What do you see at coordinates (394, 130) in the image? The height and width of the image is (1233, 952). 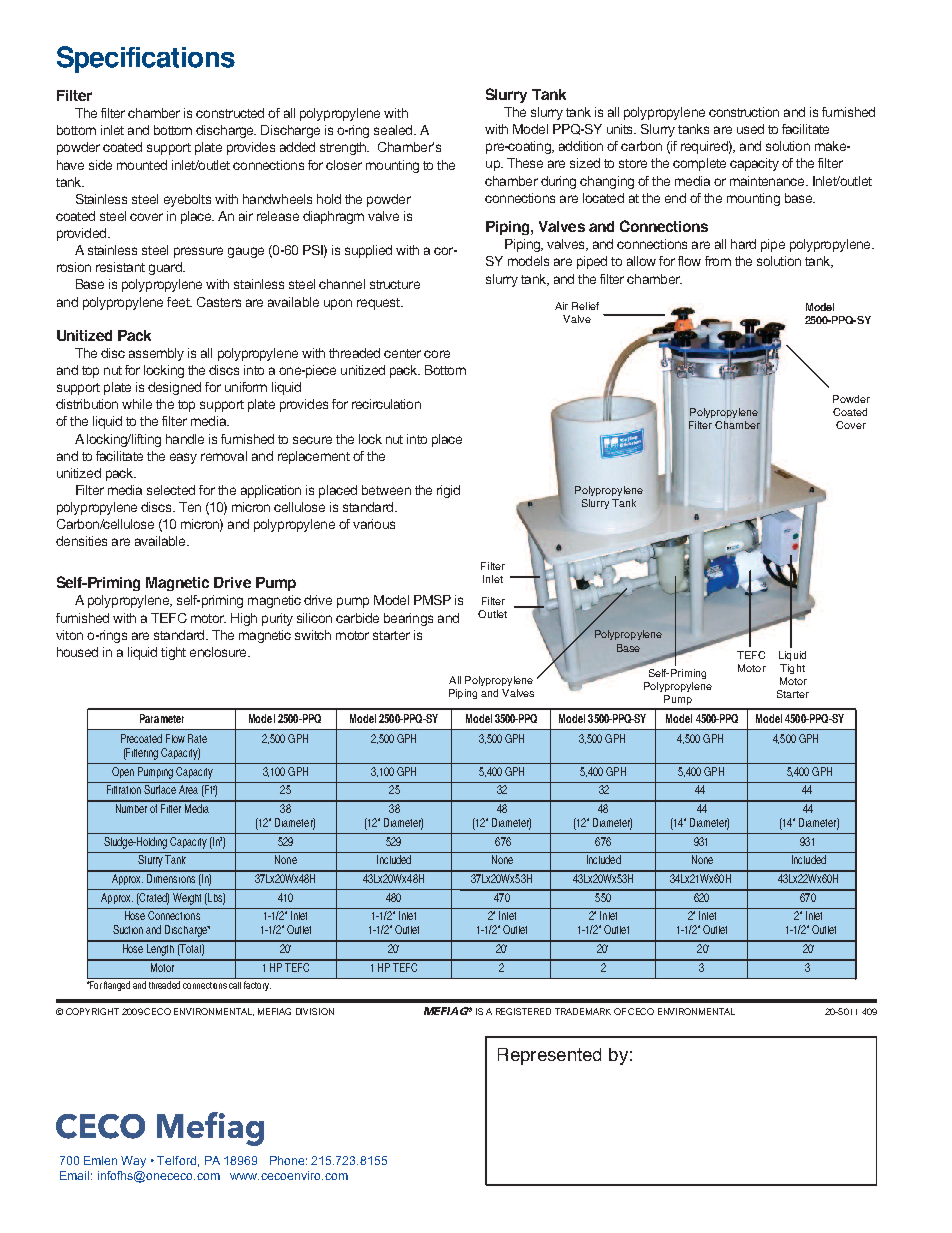 I see `sealed` at bounding box center [394, 130].
